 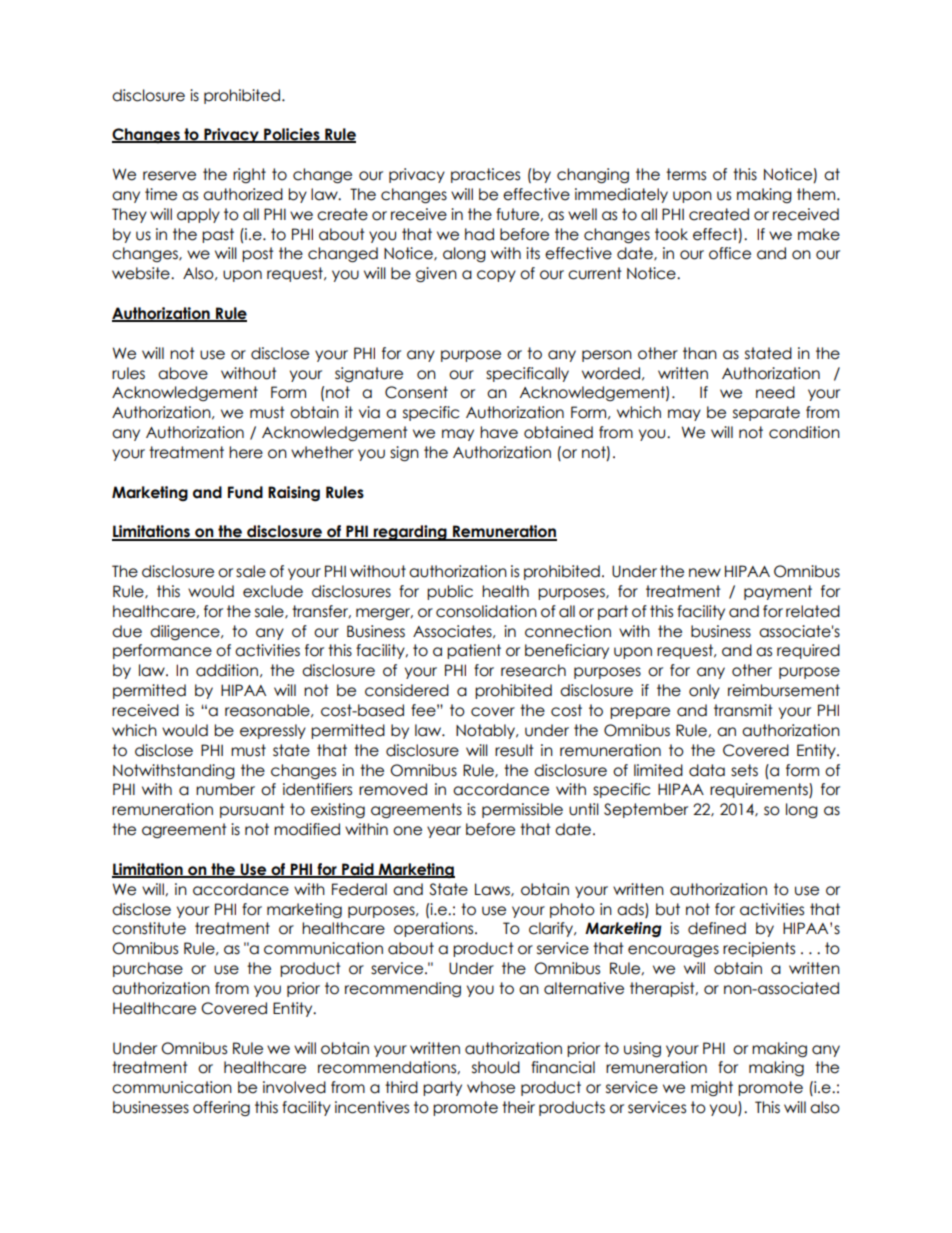 What do you see at coordinates (485, 175) in the screenshot?
I see `practices` at bounding box center [485, 175].
